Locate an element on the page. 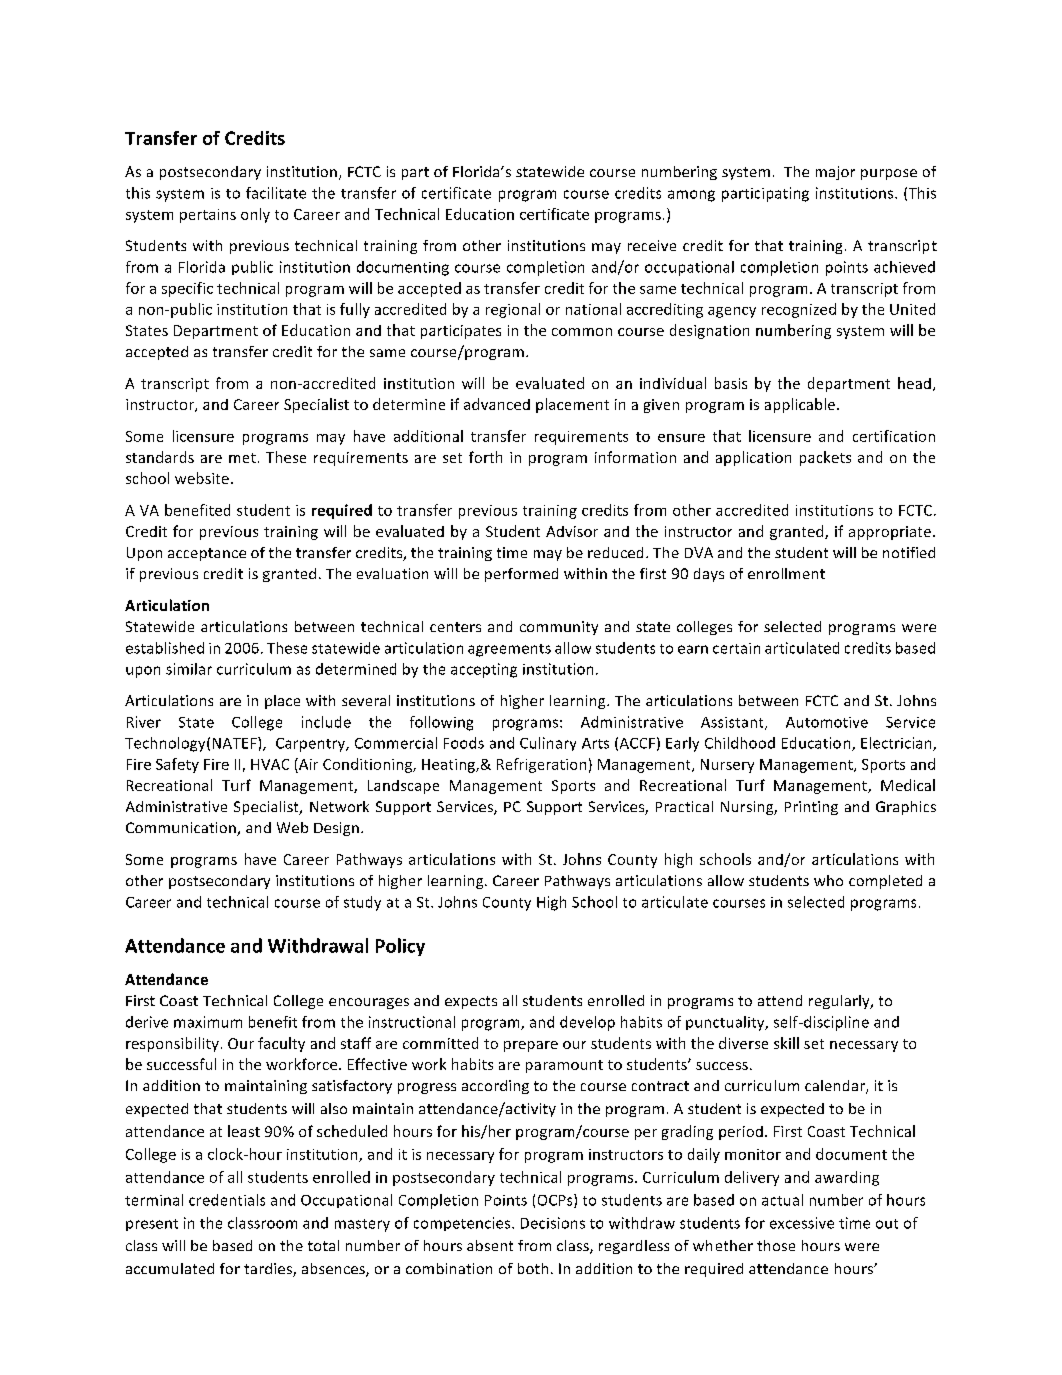  Communication is located at coordinates (182, 829).
